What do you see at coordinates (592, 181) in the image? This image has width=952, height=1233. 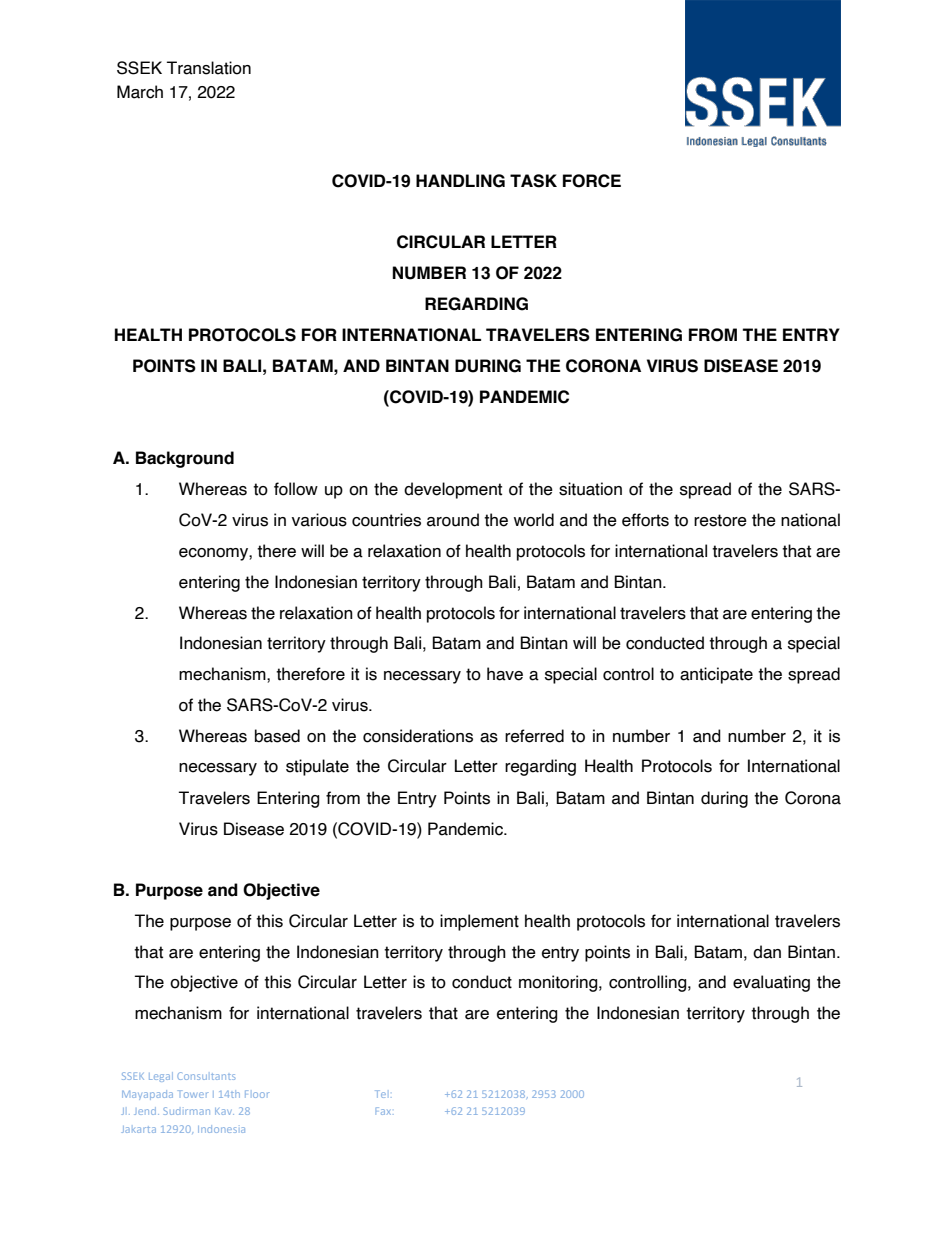 I see `FORCE` at bounding box center [592, 181].
